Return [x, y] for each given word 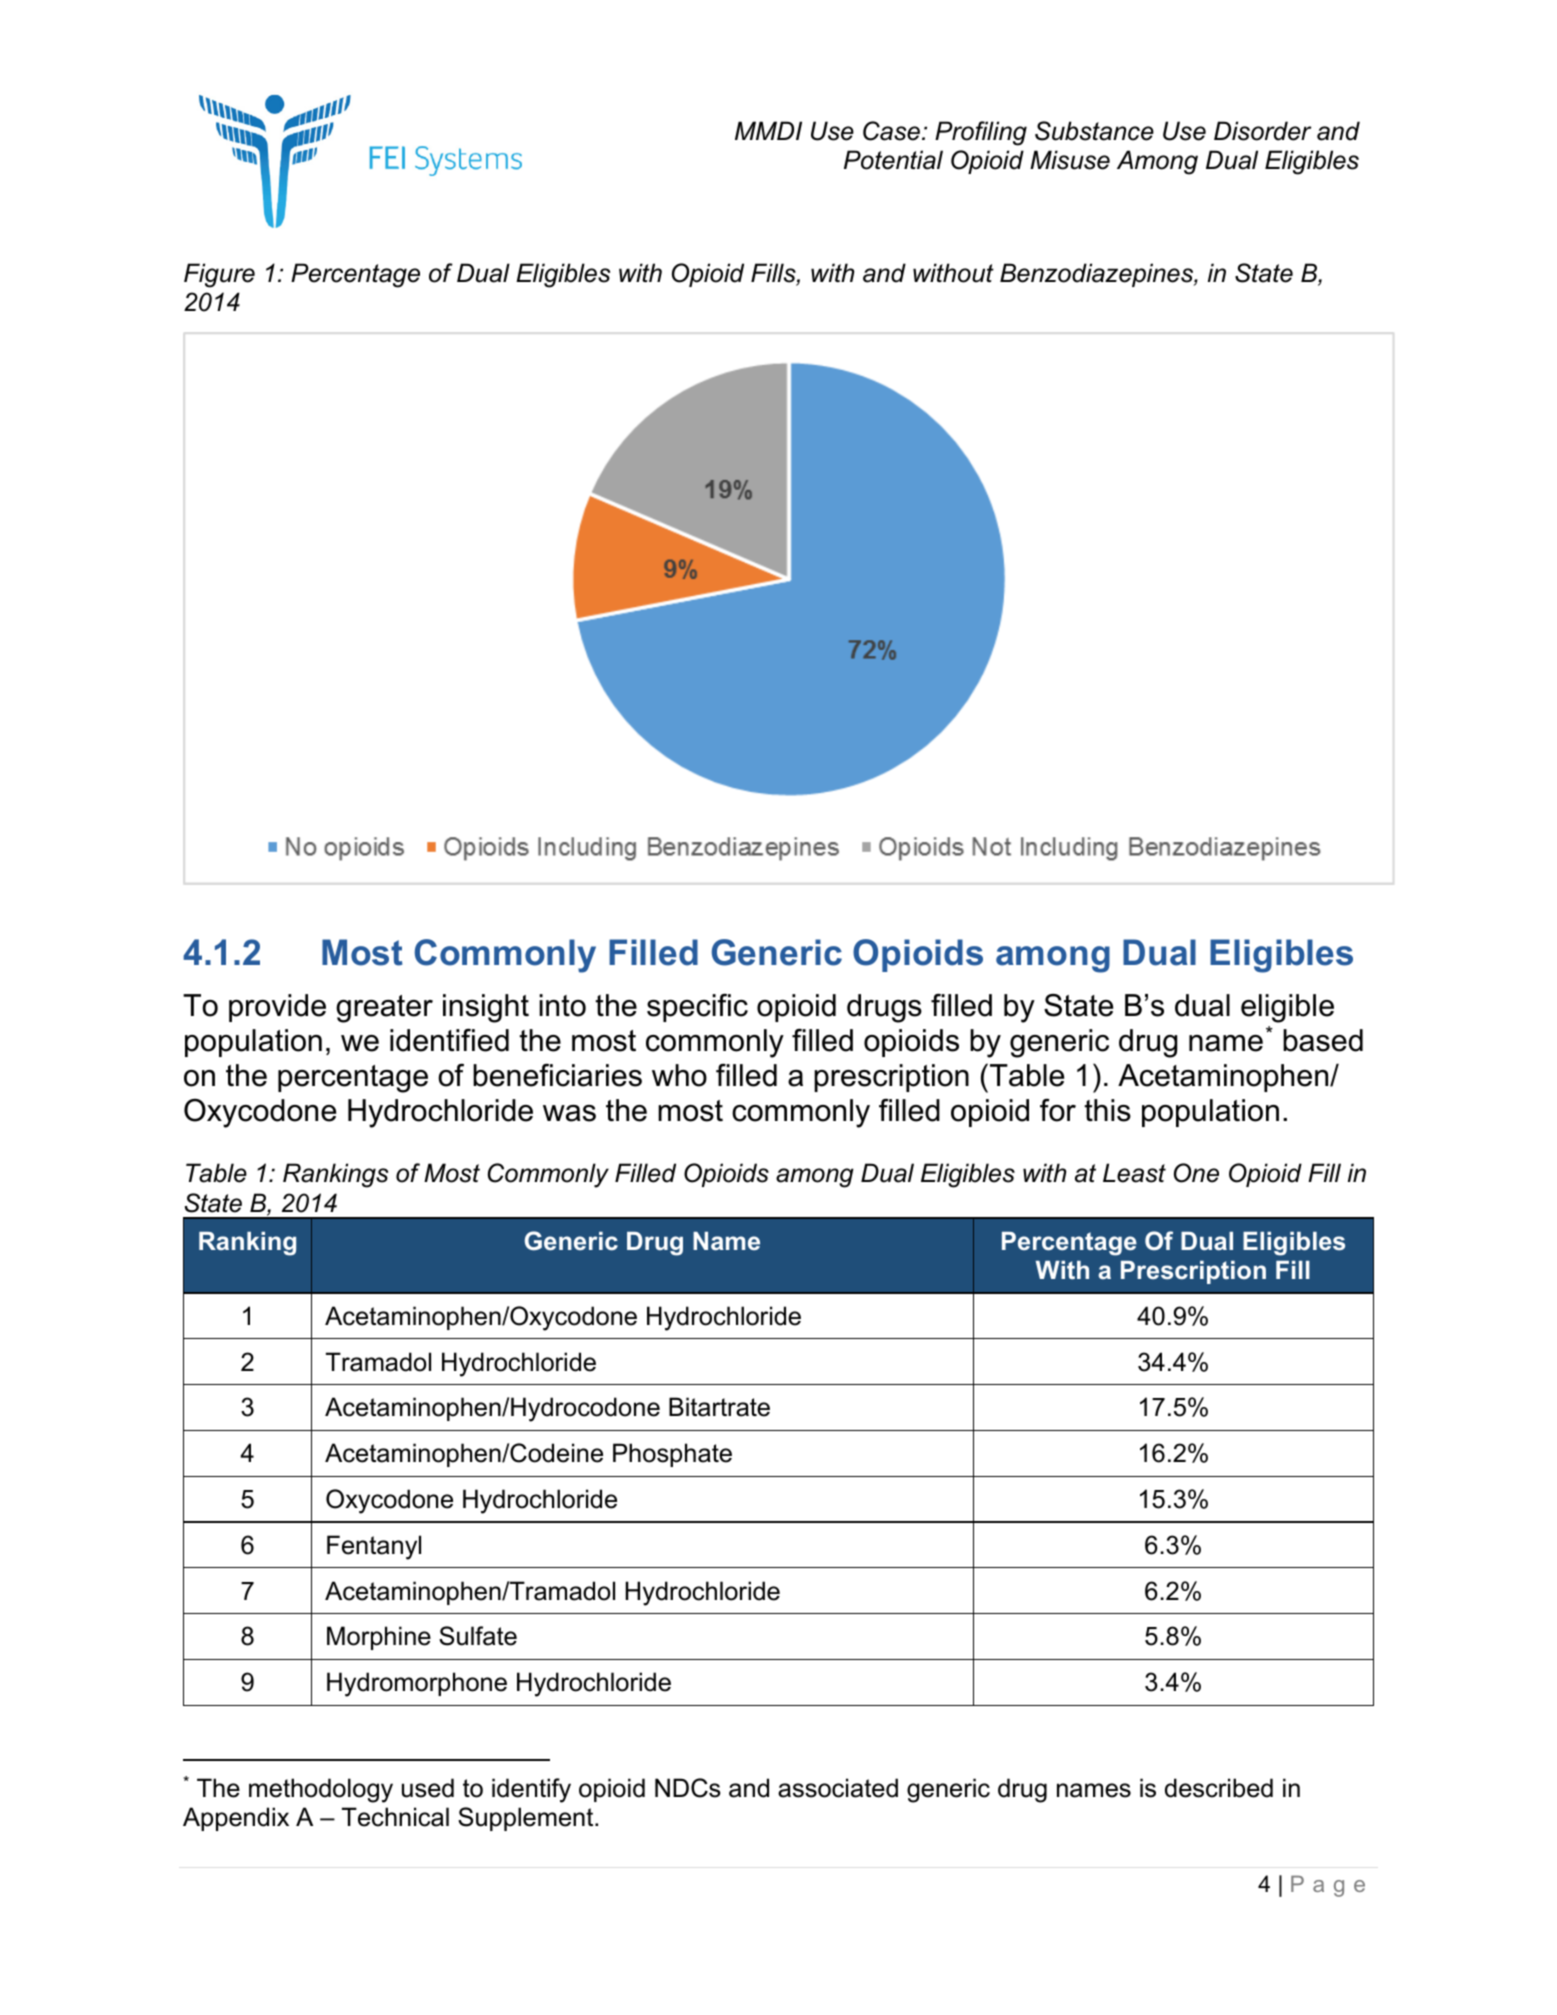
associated [838, 1788]
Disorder [1263, 131]
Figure [219, 275]
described [1219, 1788]
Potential [893, 160]
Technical [395, 1817]
